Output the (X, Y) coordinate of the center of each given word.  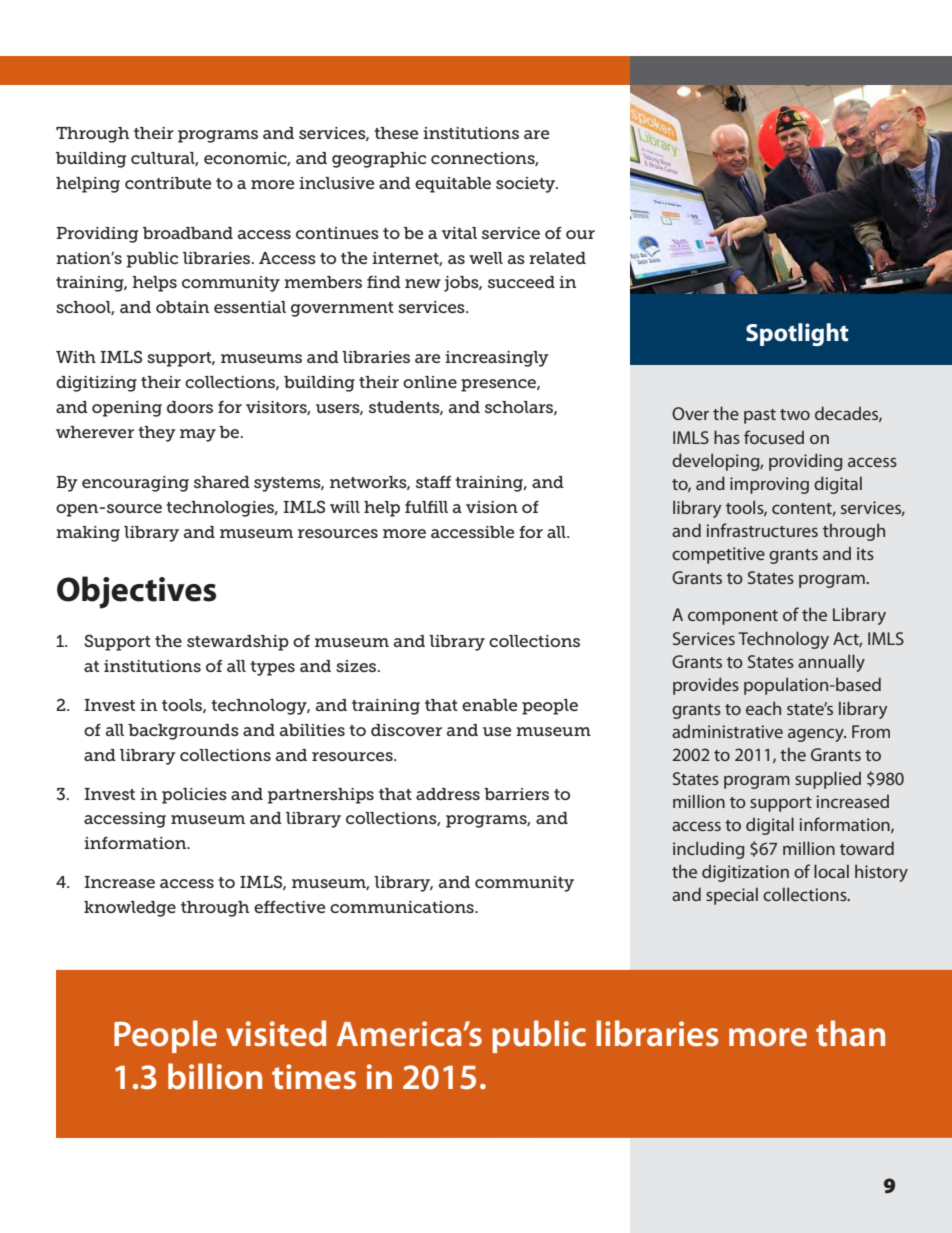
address (448, 794)
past (760, 416)
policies (194, 796)
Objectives (136, 592)
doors (190, 407)
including (709, 850)
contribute (168, 183)
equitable (453, 185)
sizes (357, 666)
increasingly (497, 359)
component (733, 617)
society (527, 185)
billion (215, 1076)
